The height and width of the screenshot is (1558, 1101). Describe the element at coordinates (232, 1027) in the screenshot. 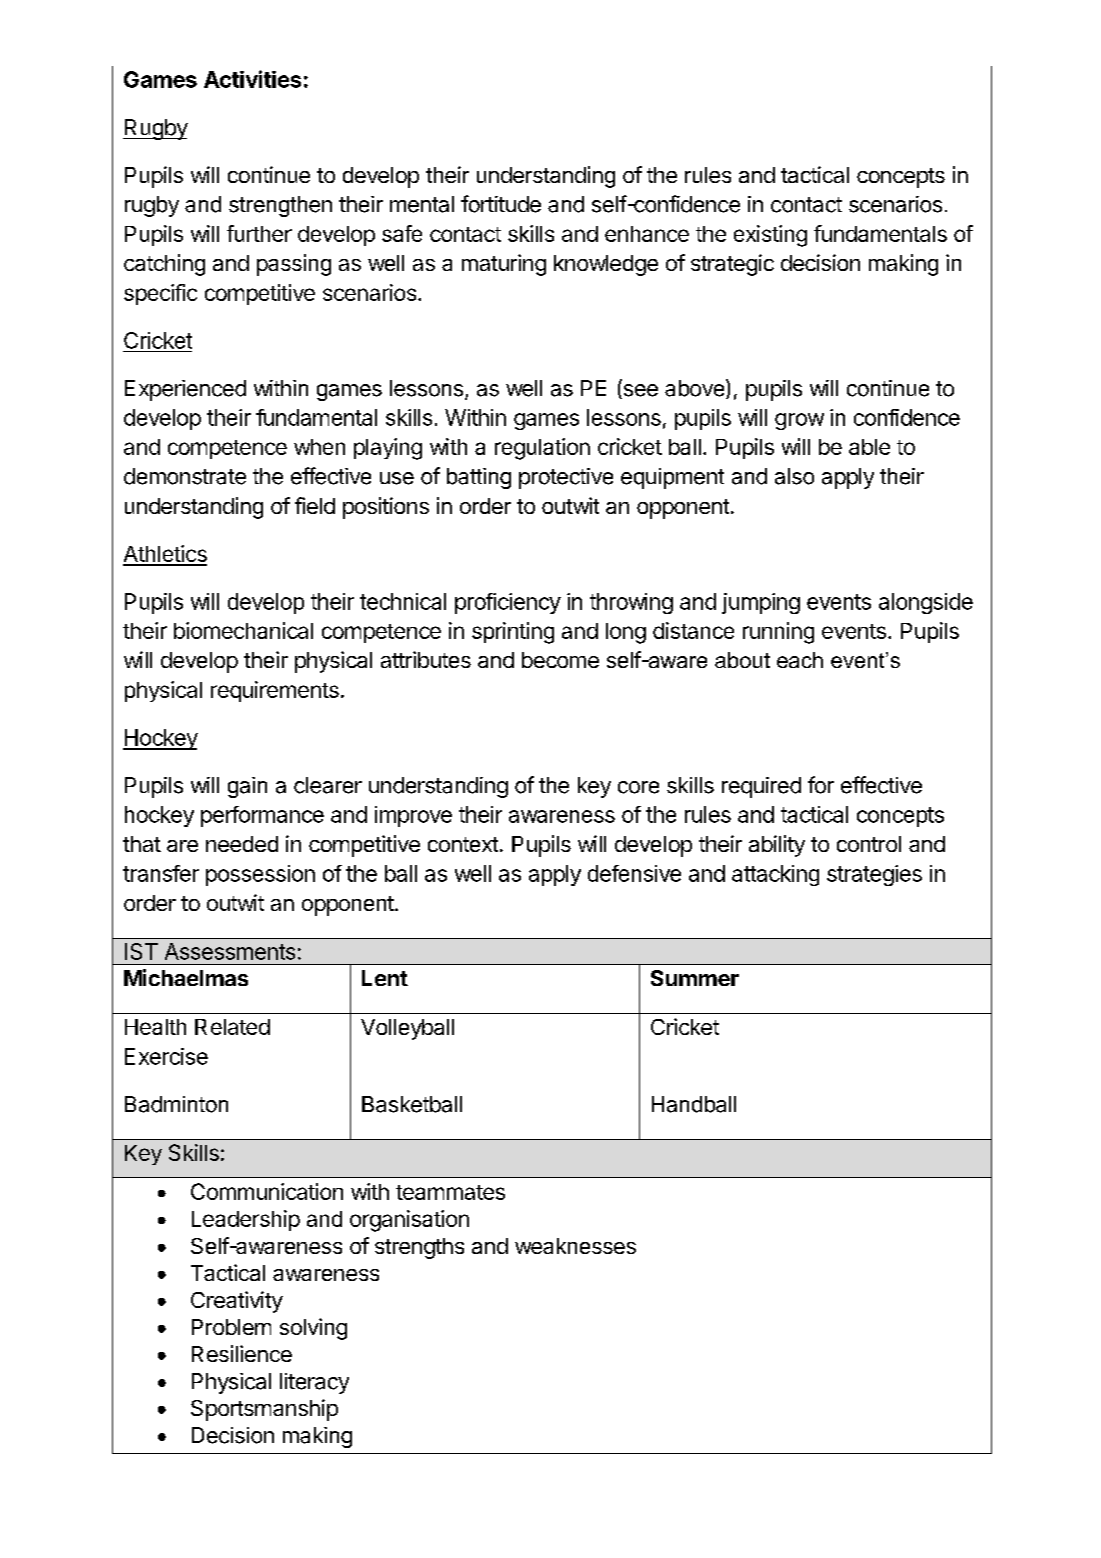

I see `Related` at that location.
